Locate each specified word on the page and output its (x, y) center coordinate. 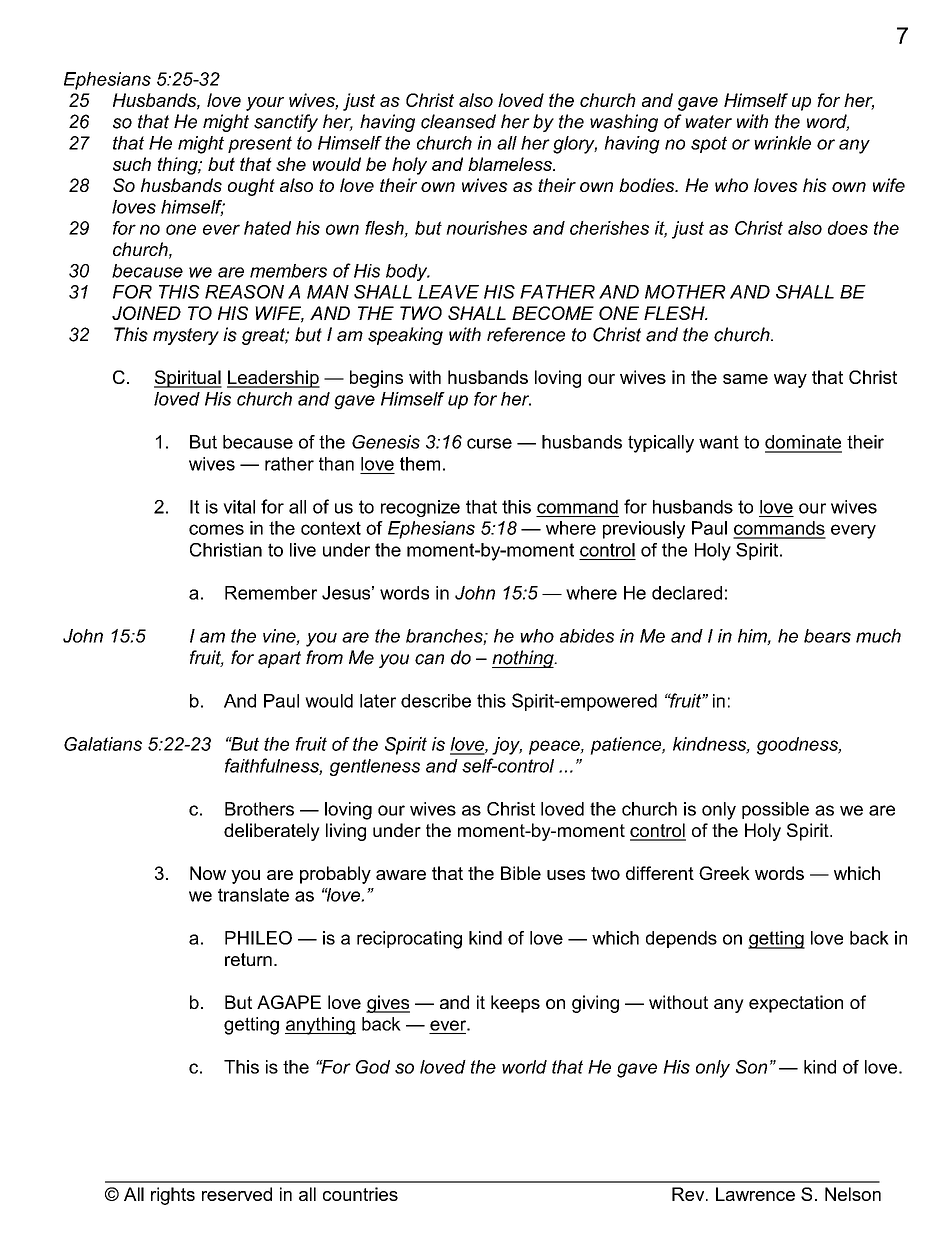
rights (173, 1196)
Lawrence (755, 1194)
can (429, 659)
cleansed (458, 121)
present (260, 144)
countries (360, 1194)
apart (279, 659)
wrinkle (782, 143)
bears (827, 636)
